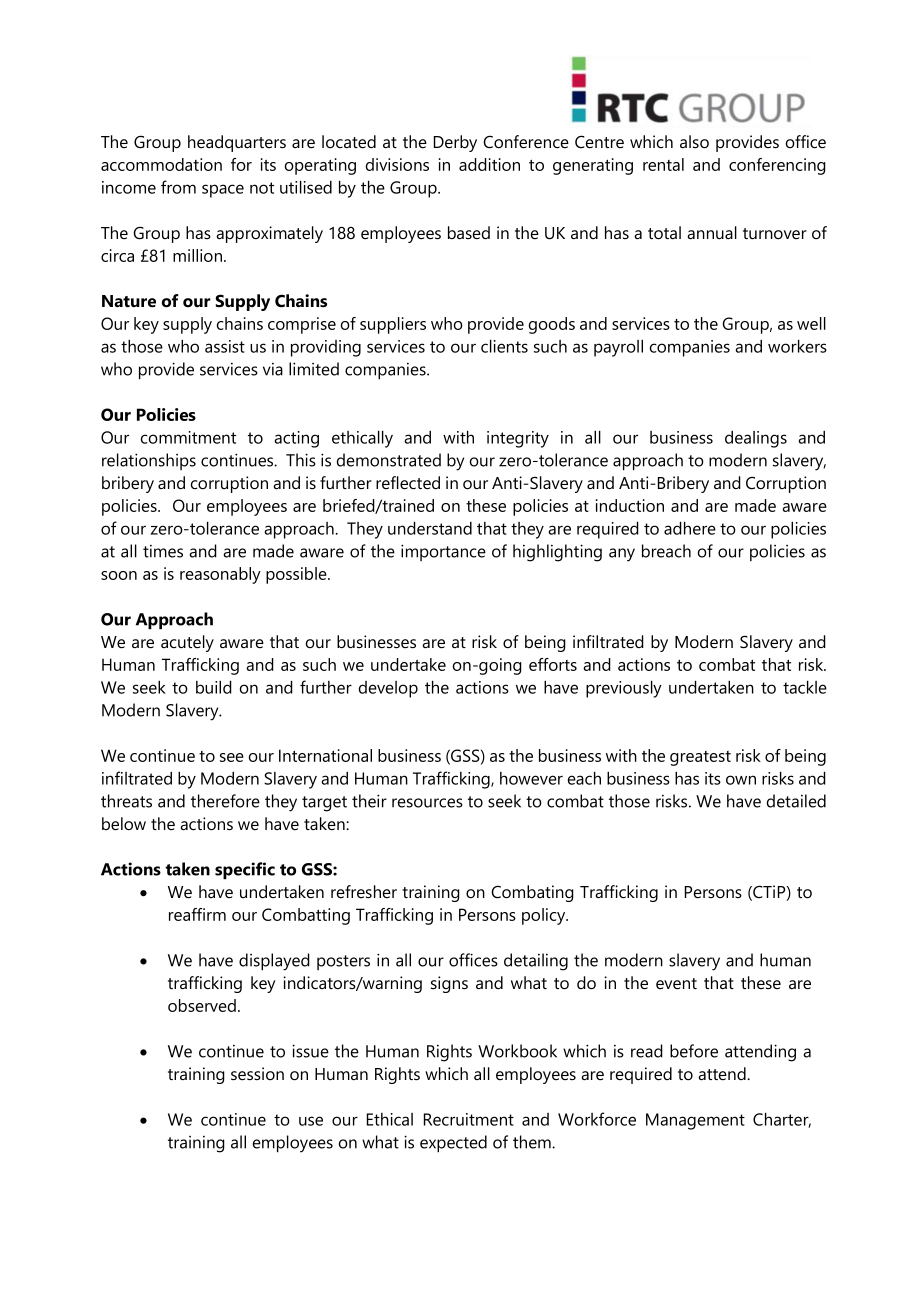 The height and width of the page is (1308, 924). Describe the element at coordinates (553, 664) in the page. I see `efforts` at that location.
